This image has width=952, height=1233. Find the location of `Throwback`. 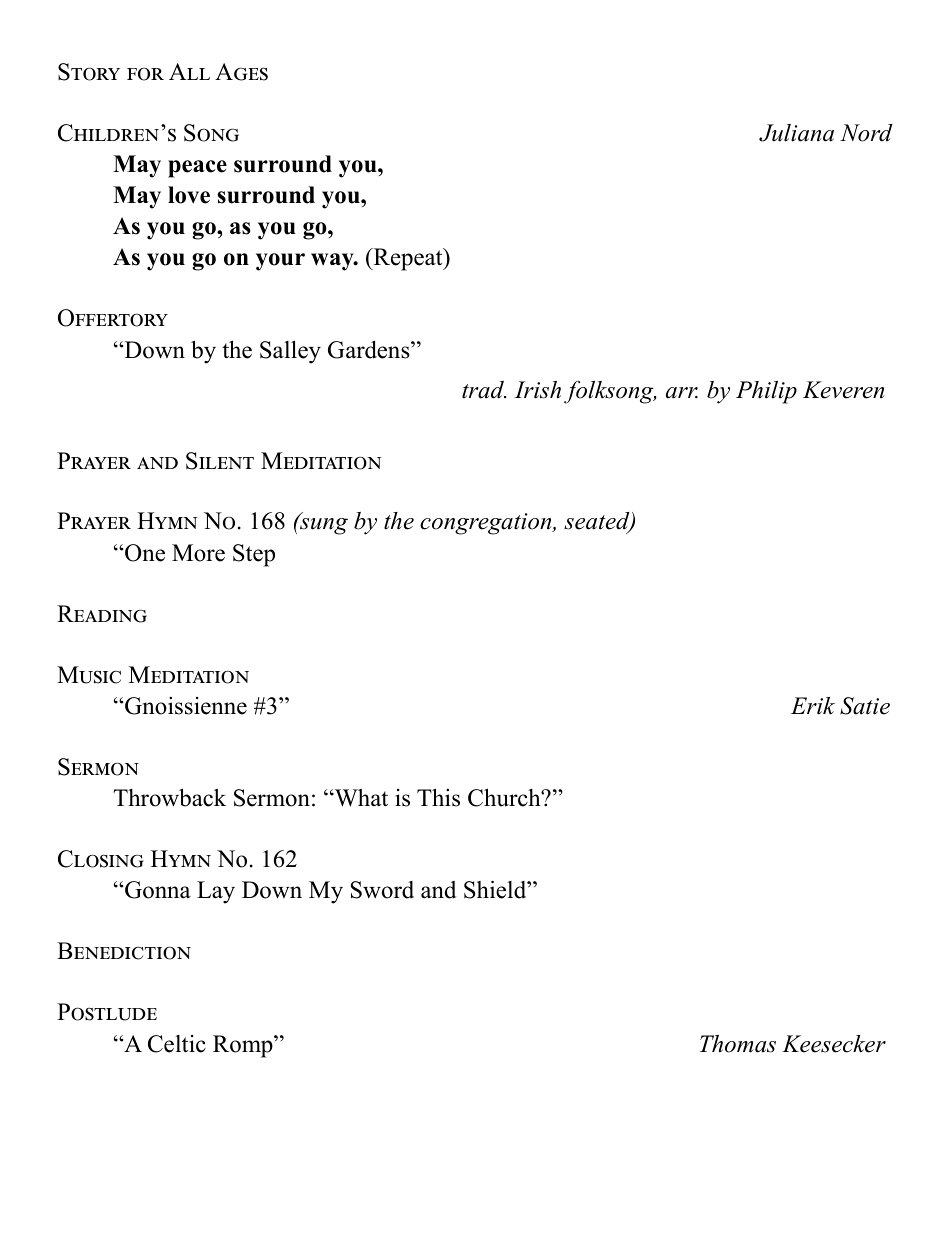

Throwback is located at coordinates (169, 797).
